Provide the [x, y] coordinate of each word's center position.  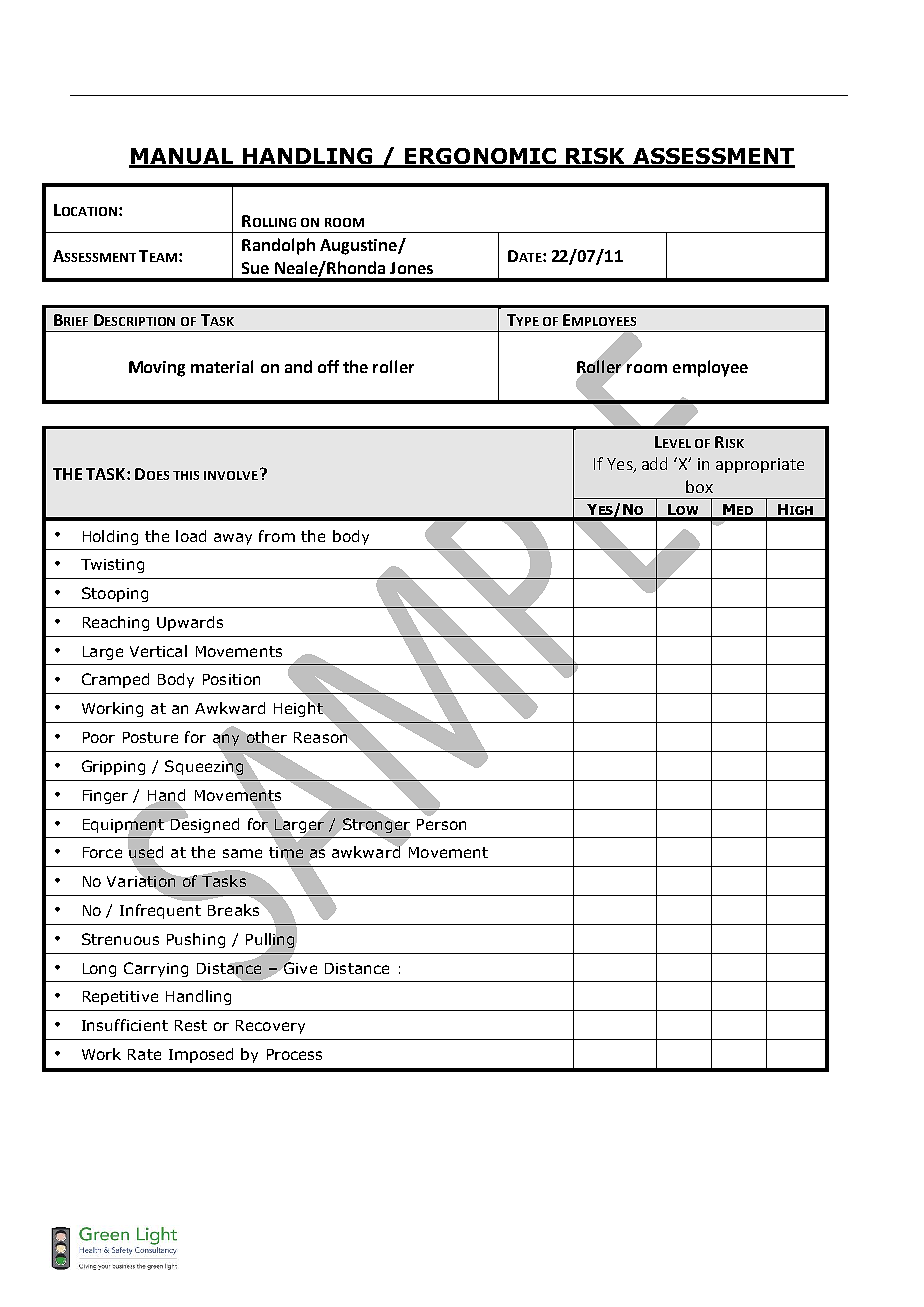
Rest [191, 1025]
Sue [255, 268]
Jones [411, 268]
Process [294, 1054]
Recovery [270, 1027]
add [654, 463]
